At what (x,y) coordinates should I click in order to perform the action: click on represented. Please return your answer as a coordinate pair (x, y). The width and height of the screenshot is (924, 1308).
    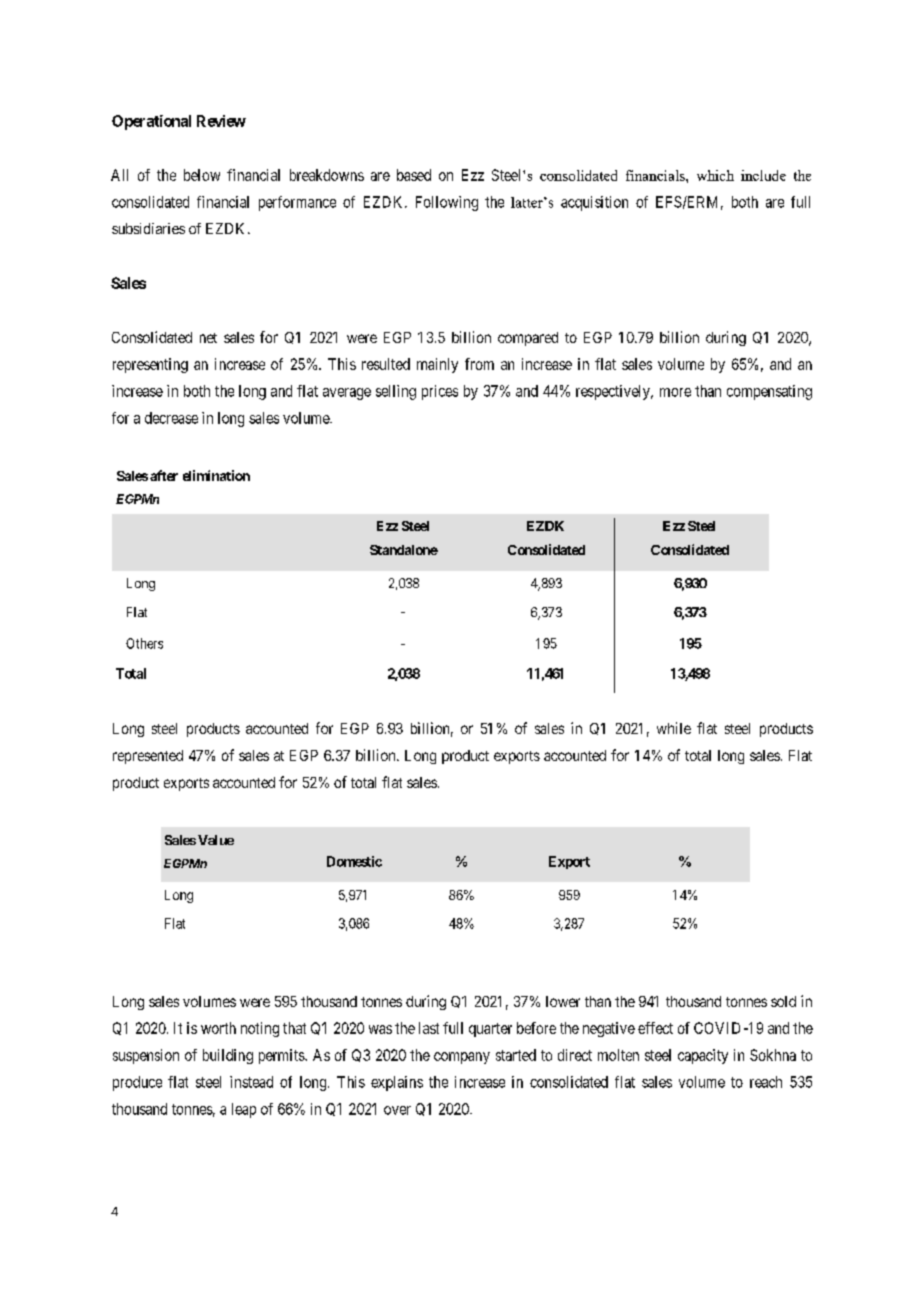
    Looking at the image, I should click on (148, 757).
